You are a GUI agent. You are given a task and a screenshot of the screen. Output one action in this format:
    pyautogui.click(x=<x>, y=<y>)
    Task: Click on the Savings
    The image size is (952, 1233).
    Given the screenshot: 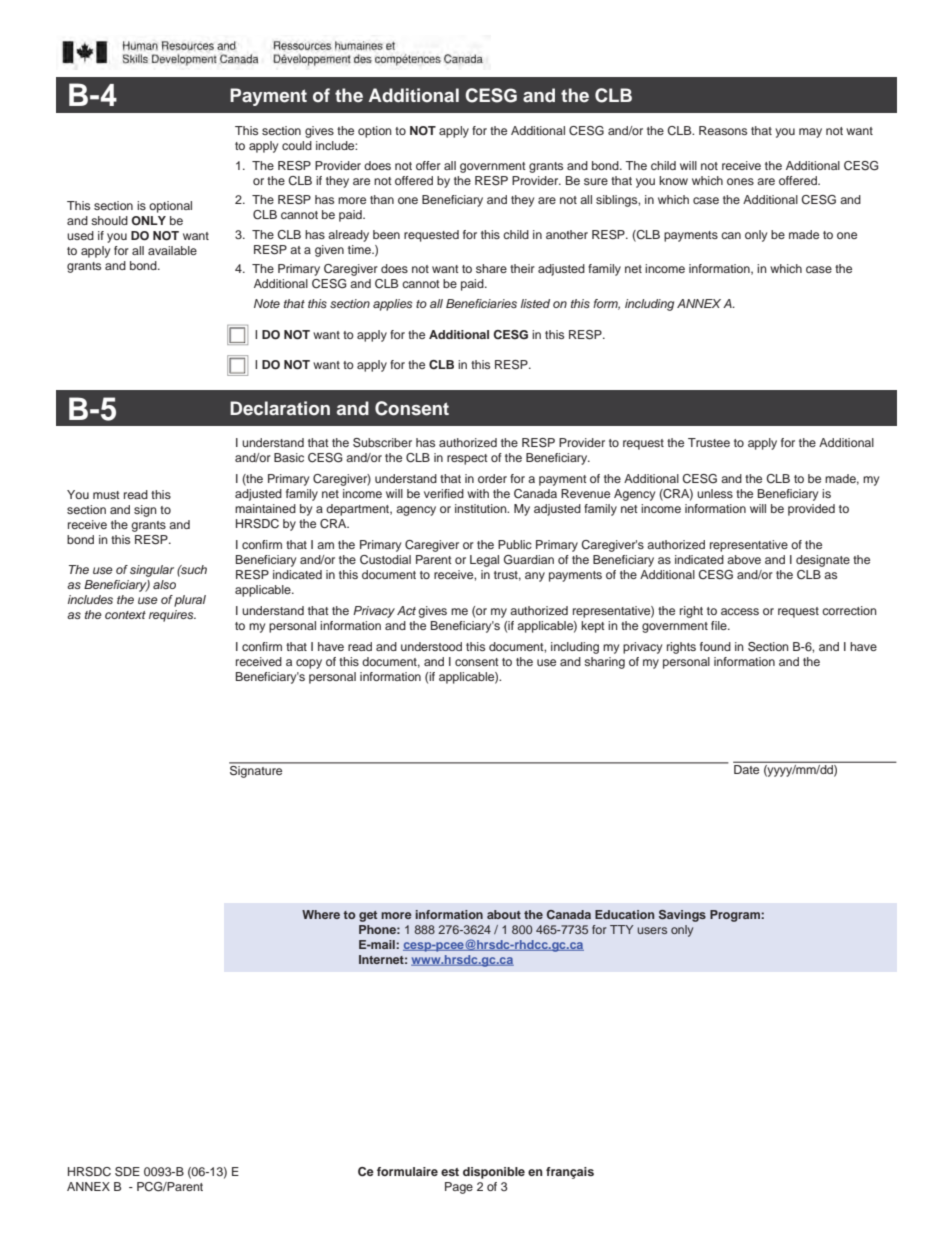 What is the action you would take?
    pyautogui.click(x=682, y=916)
